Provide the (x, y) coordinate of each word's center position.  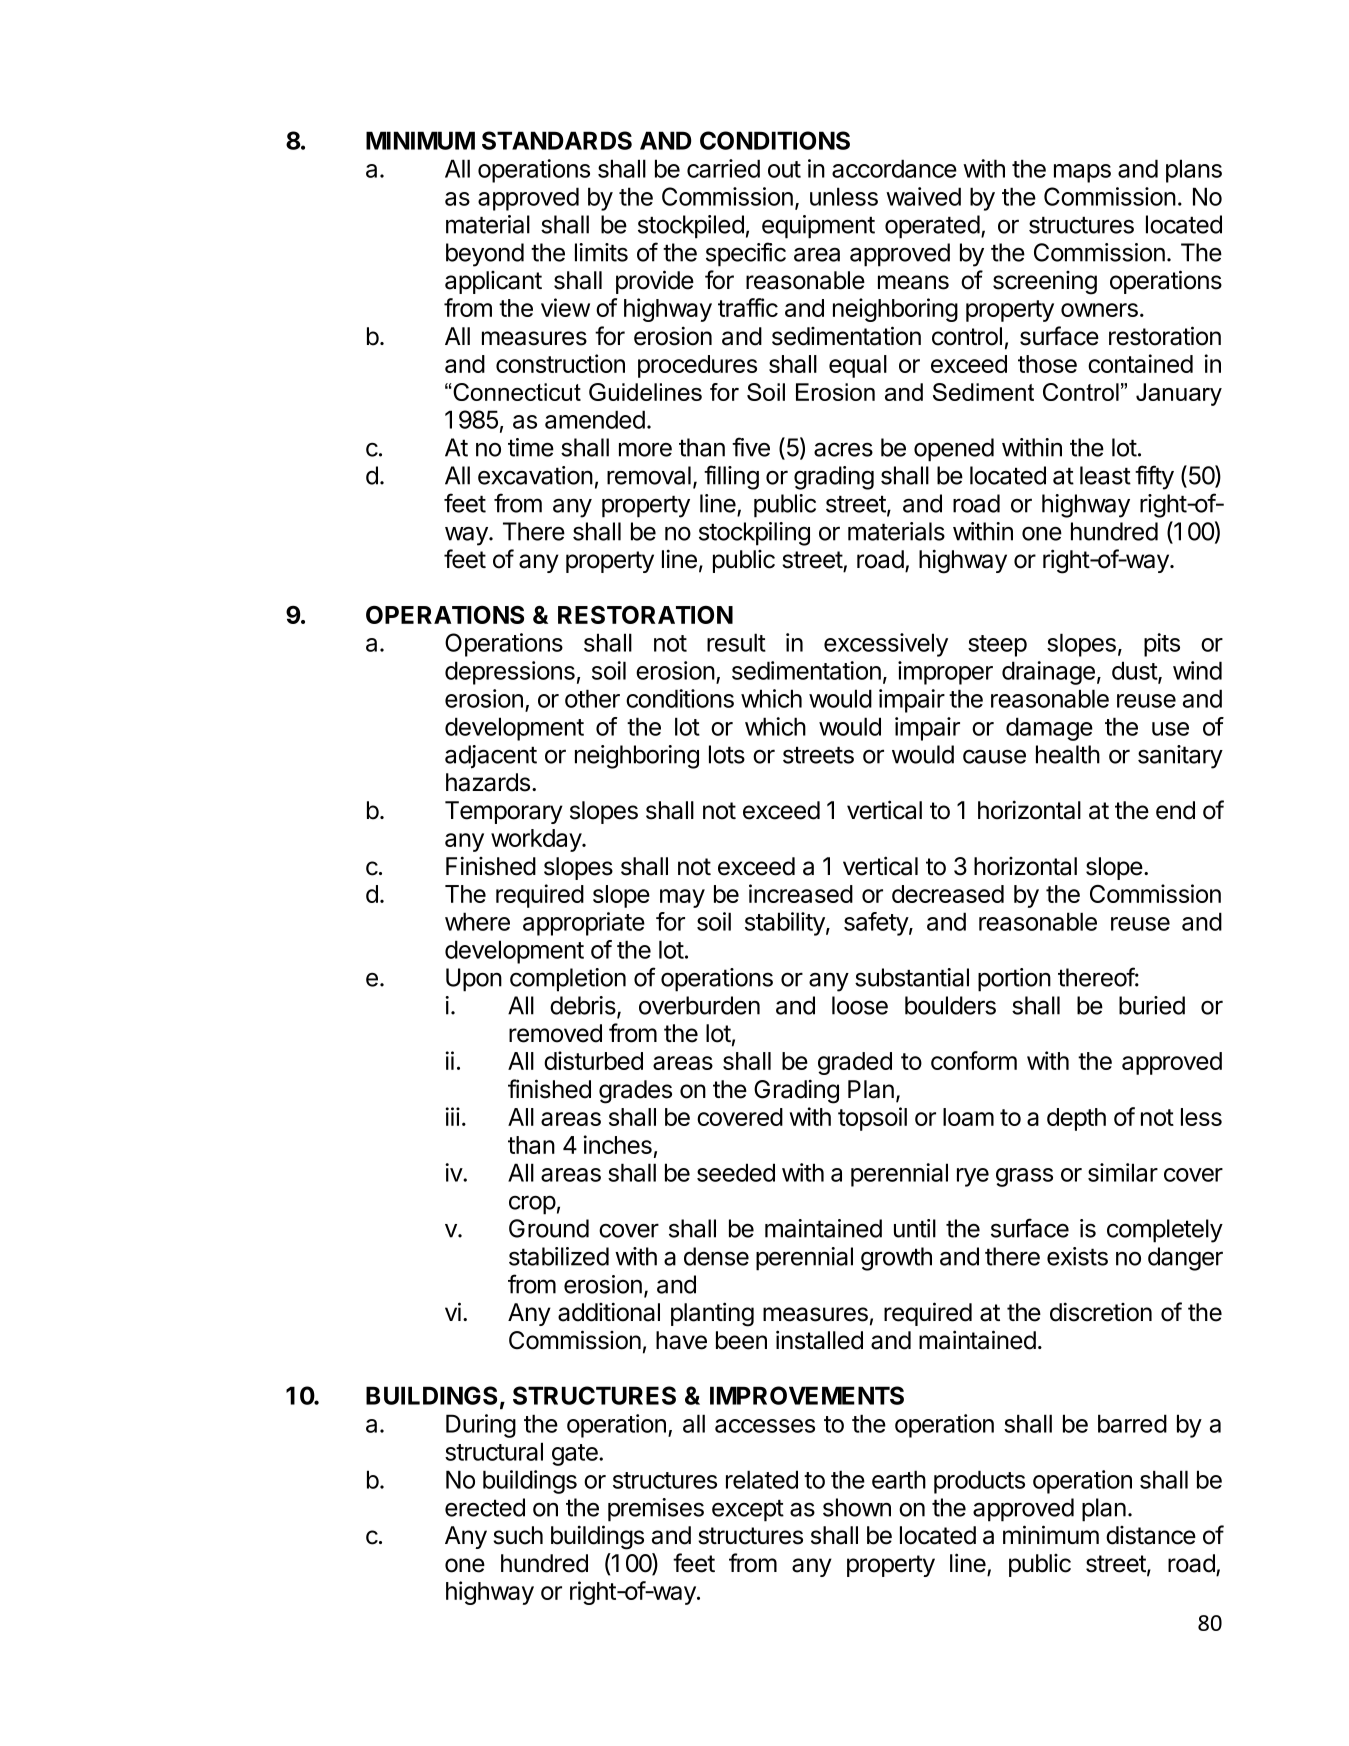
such (518, 1535)
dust (1135, 672)
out (784, 169)
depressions (510, 673)
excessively (886, 645)
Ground (549, 1228)
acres (843, 449)
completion (568, 980)
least (1105, 475)
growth (896, 1259)
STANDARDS (557, 140)
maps (1082, 173)
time (531, 447)
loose (860, 1005)
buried (1152, 1005)
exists (1077, 1256)
